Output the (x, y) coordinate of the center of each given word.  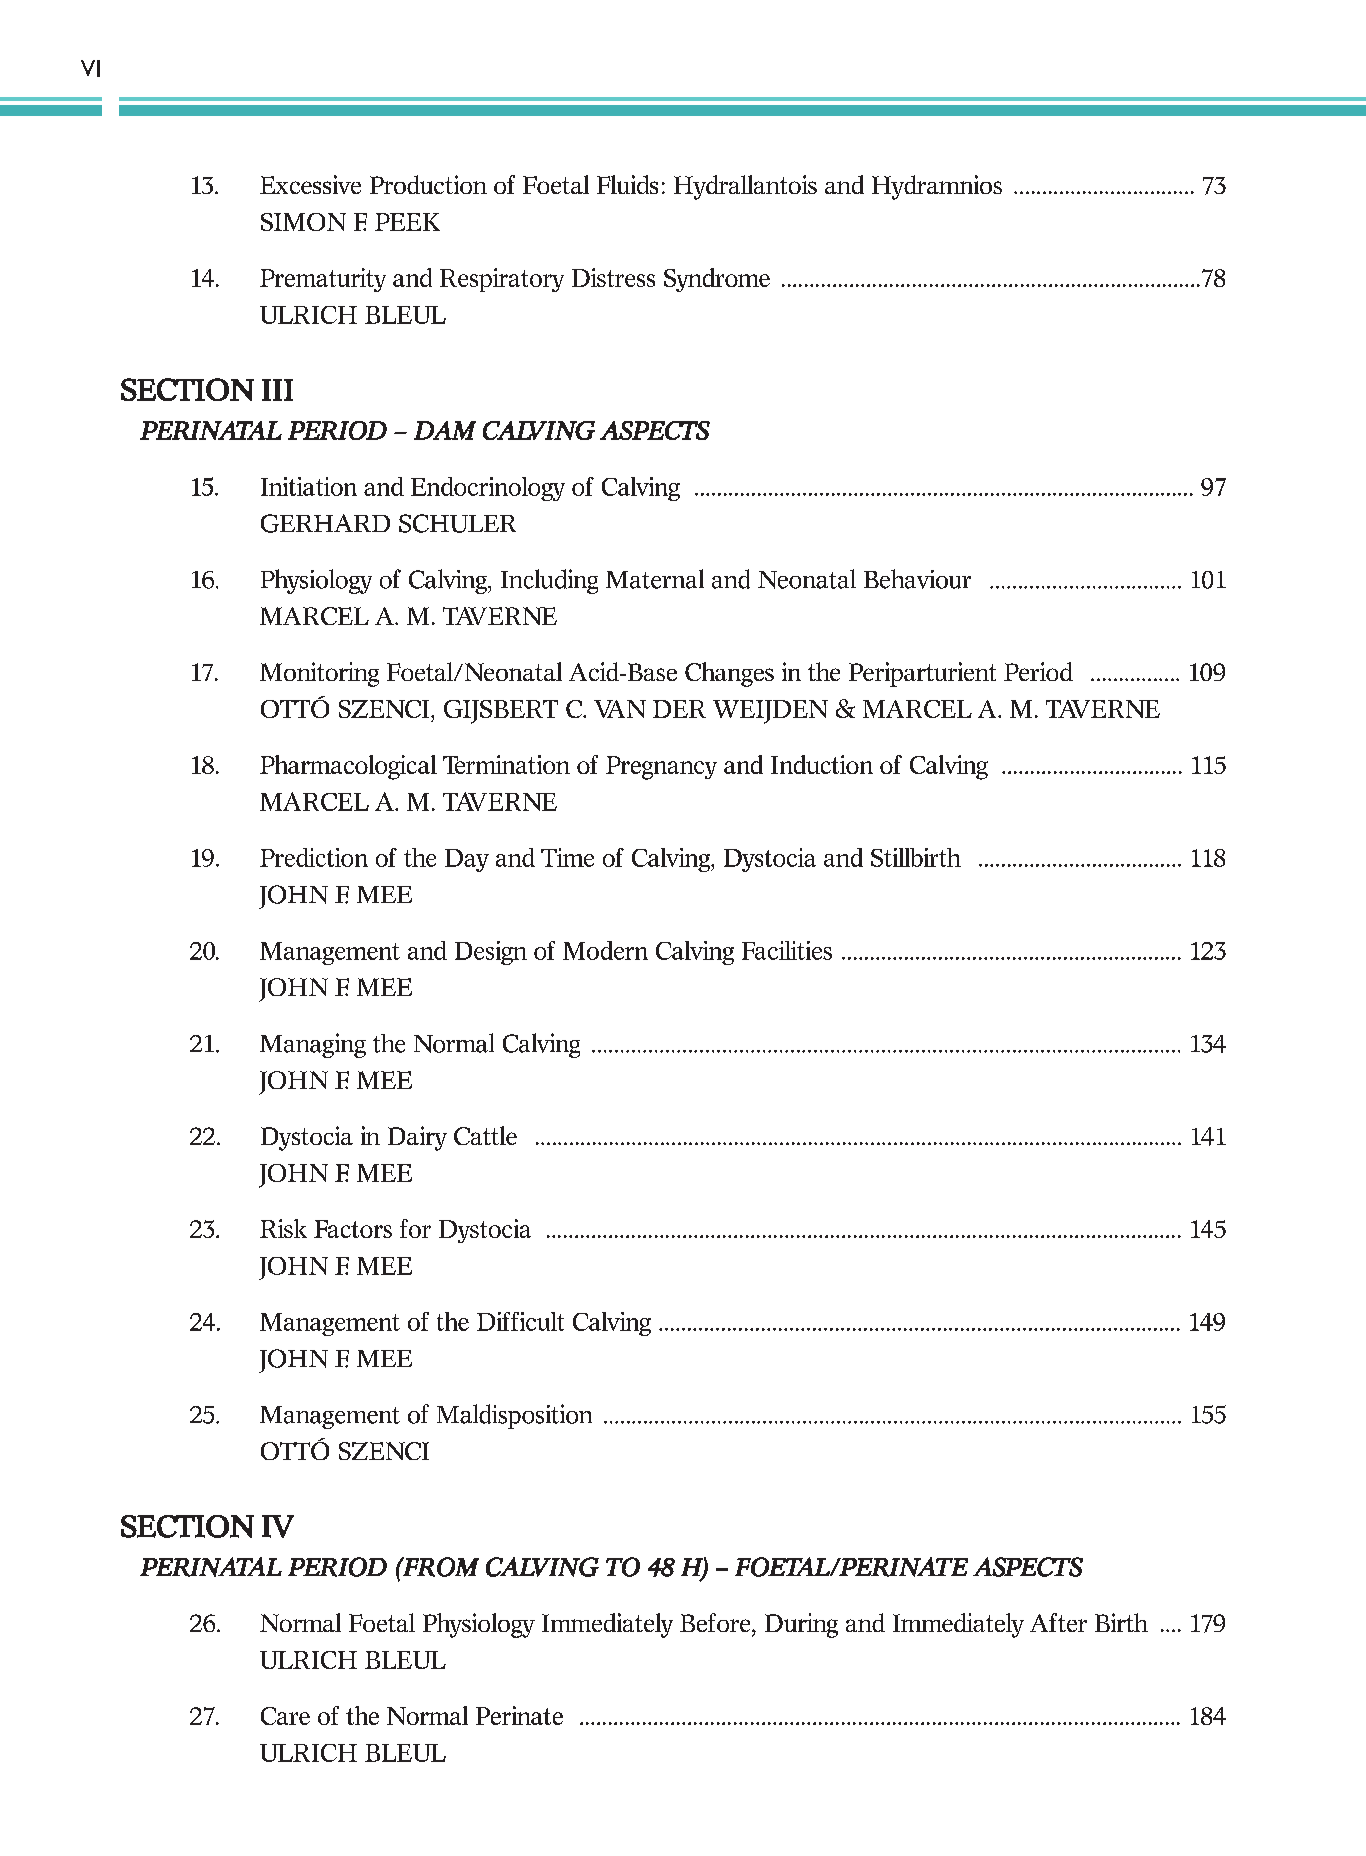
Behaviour (917, 579)
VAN (620, 709)
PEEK (407, 222)
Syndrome (717, 280)
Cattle (485, 1135)
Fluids (627, 184)
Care (285, 1716)
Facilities (787, 950)
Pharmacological (348, 767)
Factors (353, 1229)
